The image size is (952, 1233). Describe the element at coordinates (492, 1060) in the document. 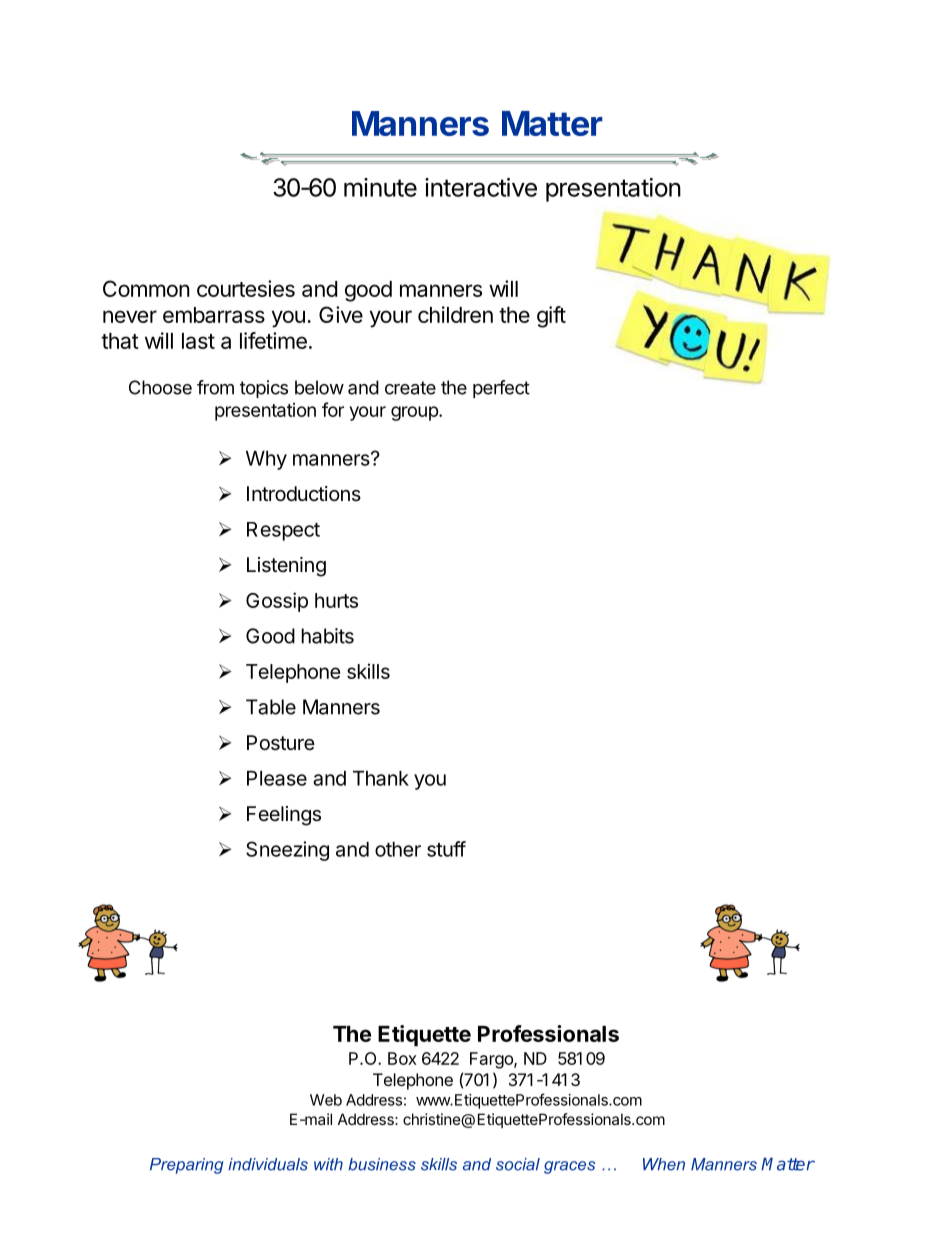

I see `Fargo` at that location.
